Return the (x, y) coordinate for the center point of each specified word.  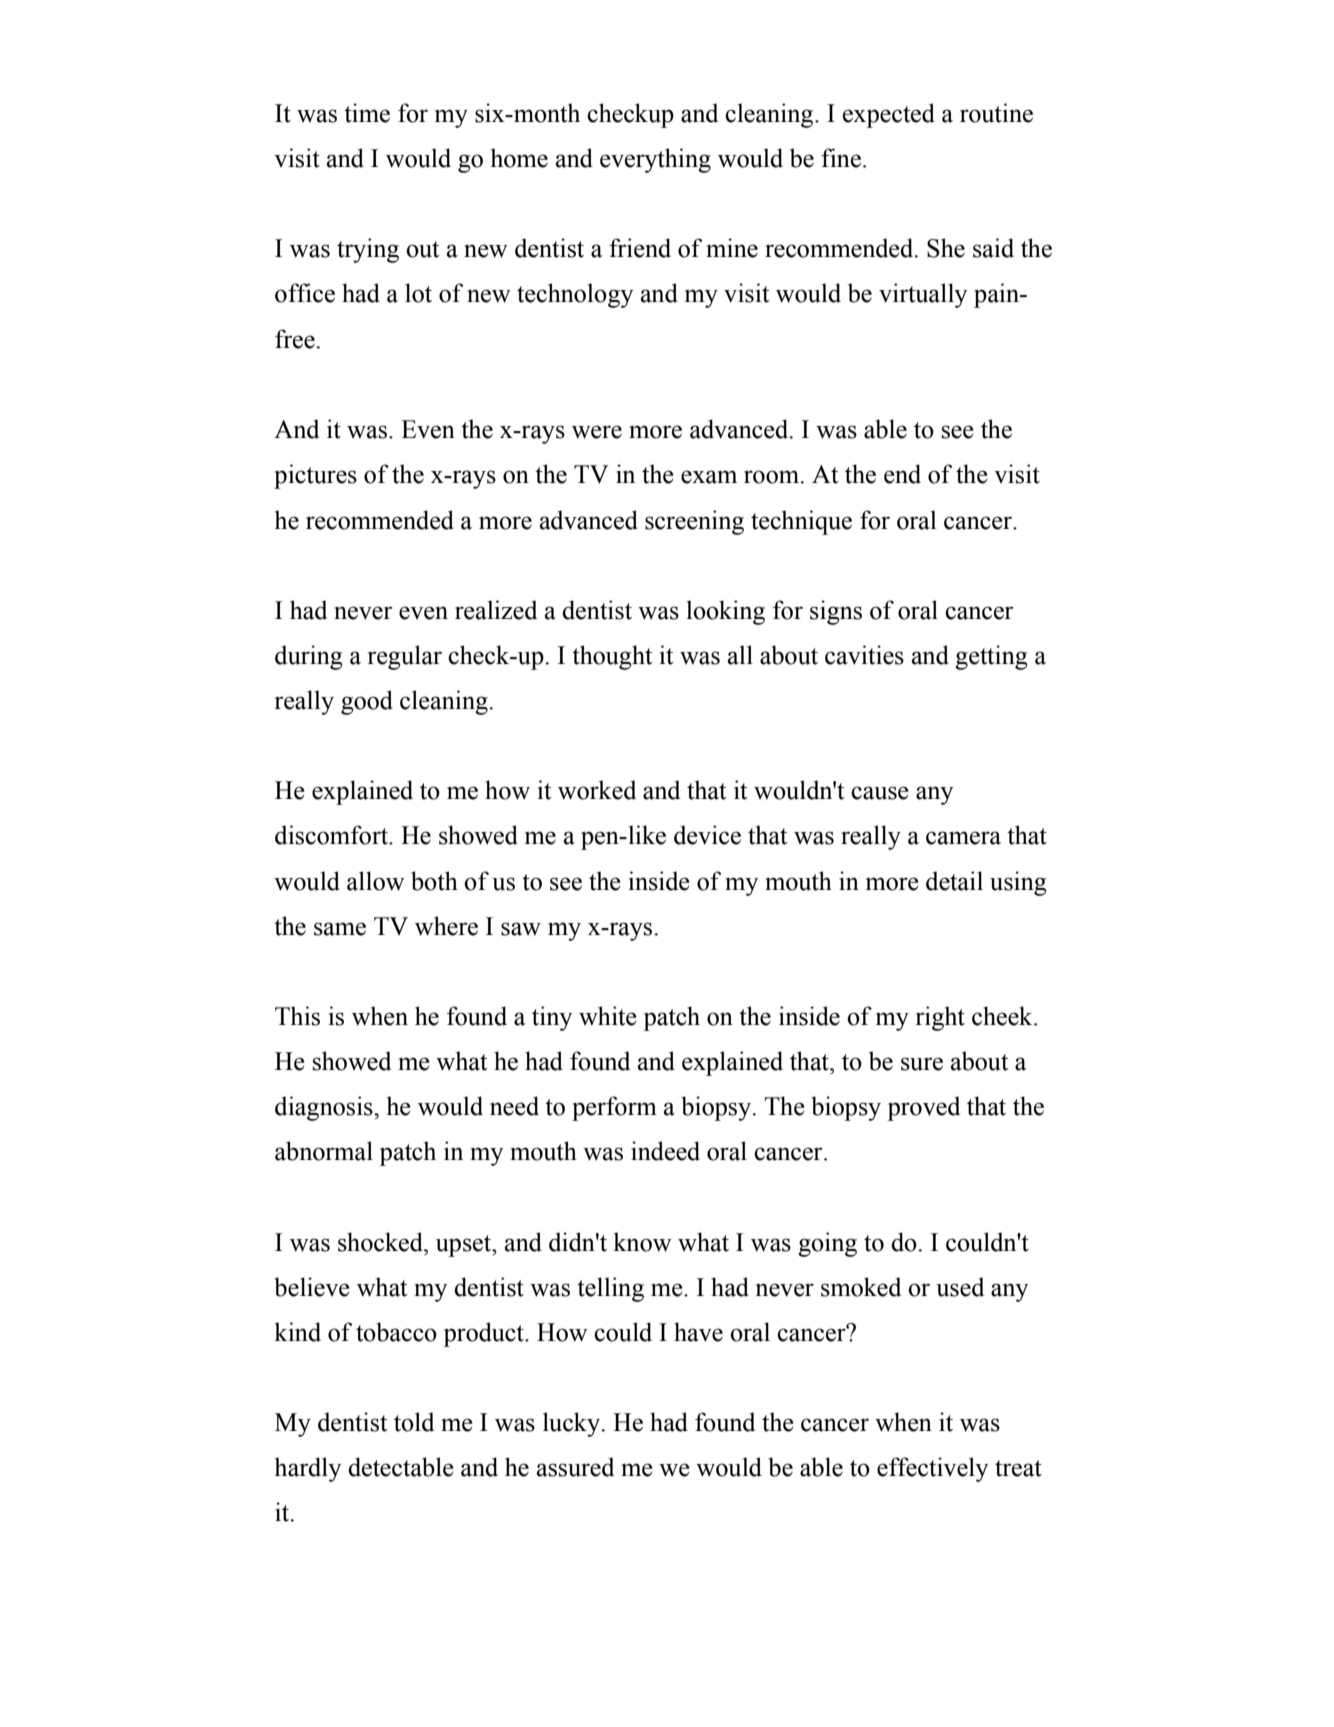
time (367, 113)
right (940, 1018)
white (608, 1016)
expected (889, 115)
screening (694, 522)
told (414, 1422)
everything (655, 160)
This (297, 1016)
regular (405, 657)
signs (836, 612)
